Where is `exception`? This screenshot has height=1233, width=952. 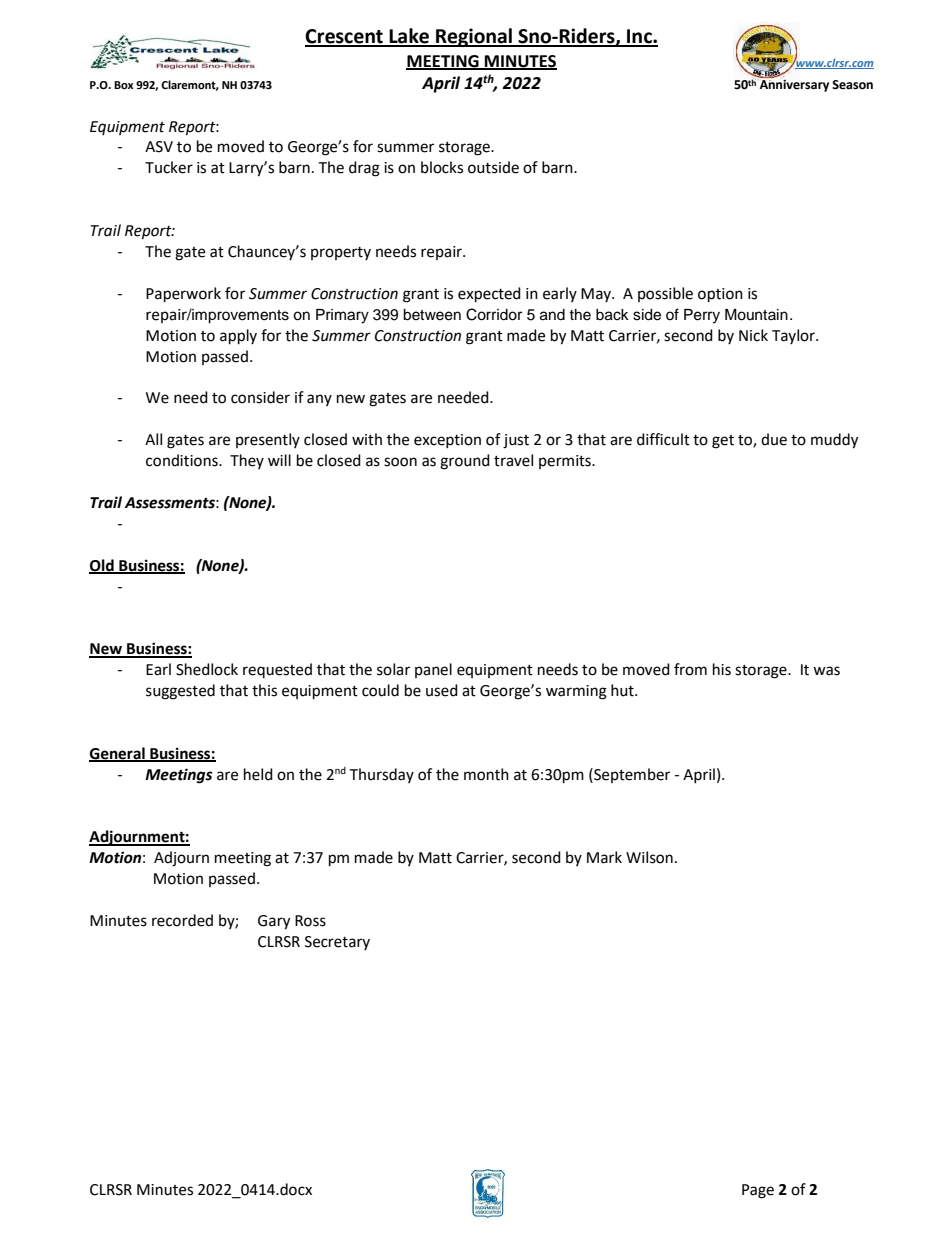 exception is located at coordinates (447, 441).
